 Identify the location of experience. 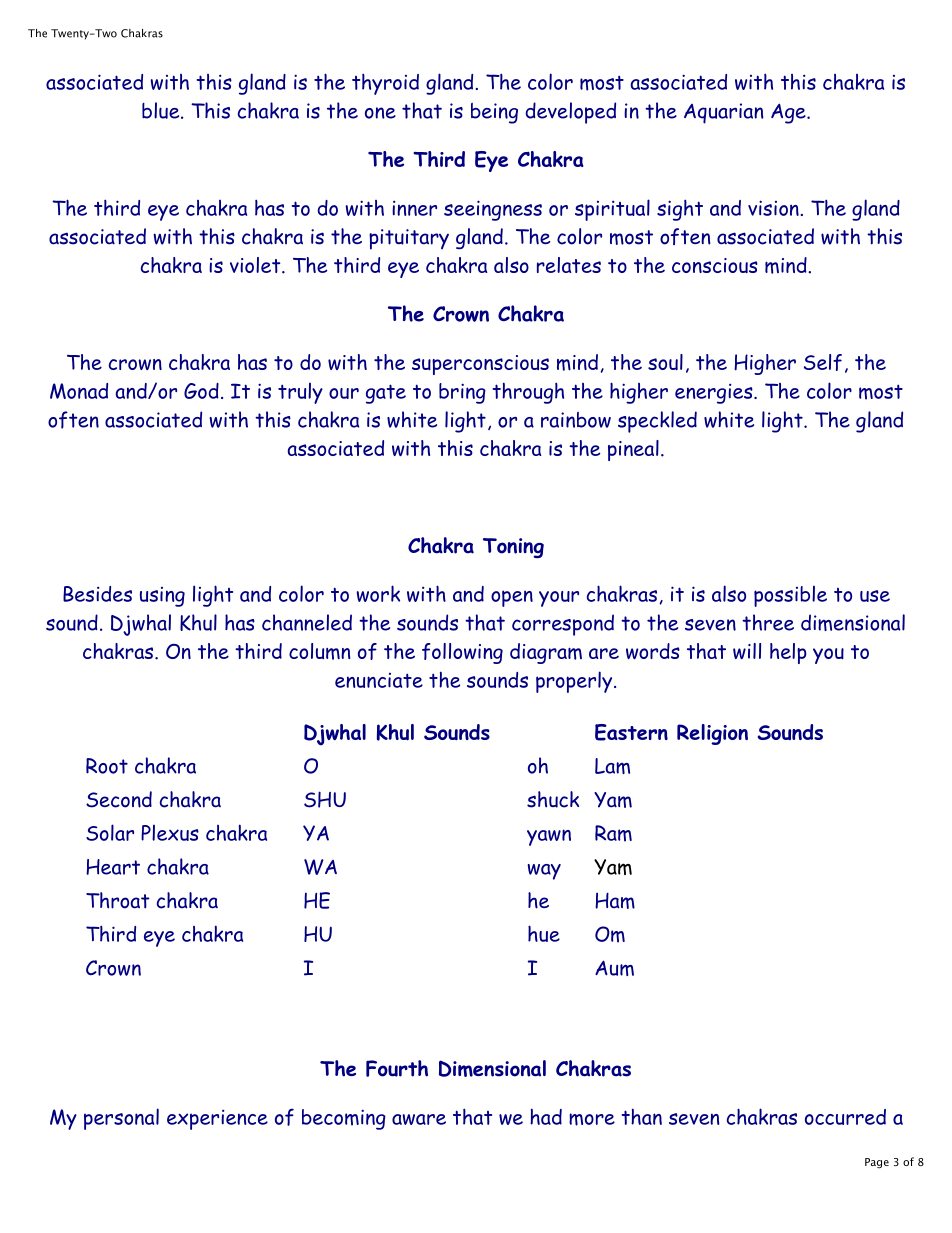
(217, 1119).
